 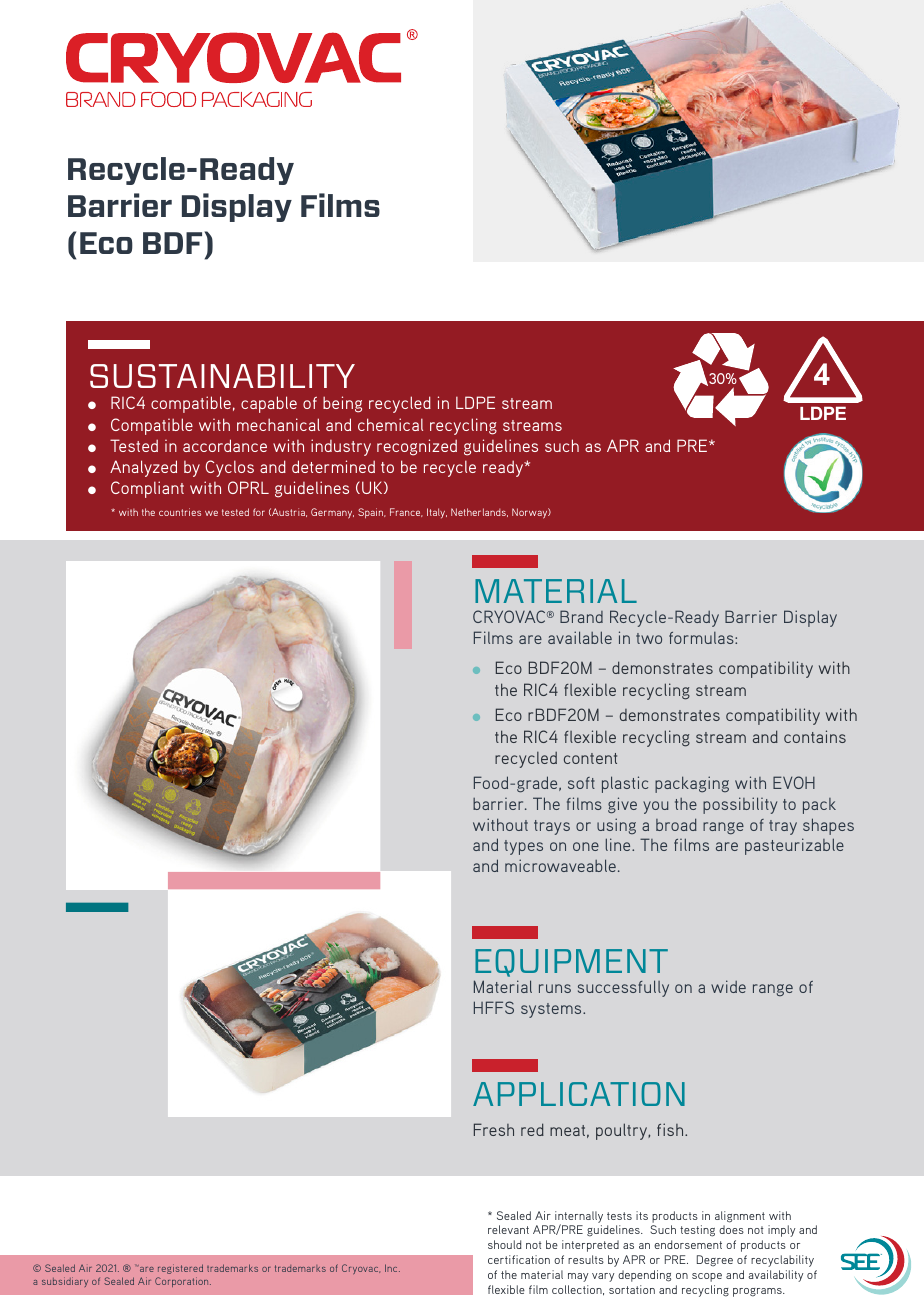 I want to click on SUSTAINABILITY, so click(x=222, y=376).
